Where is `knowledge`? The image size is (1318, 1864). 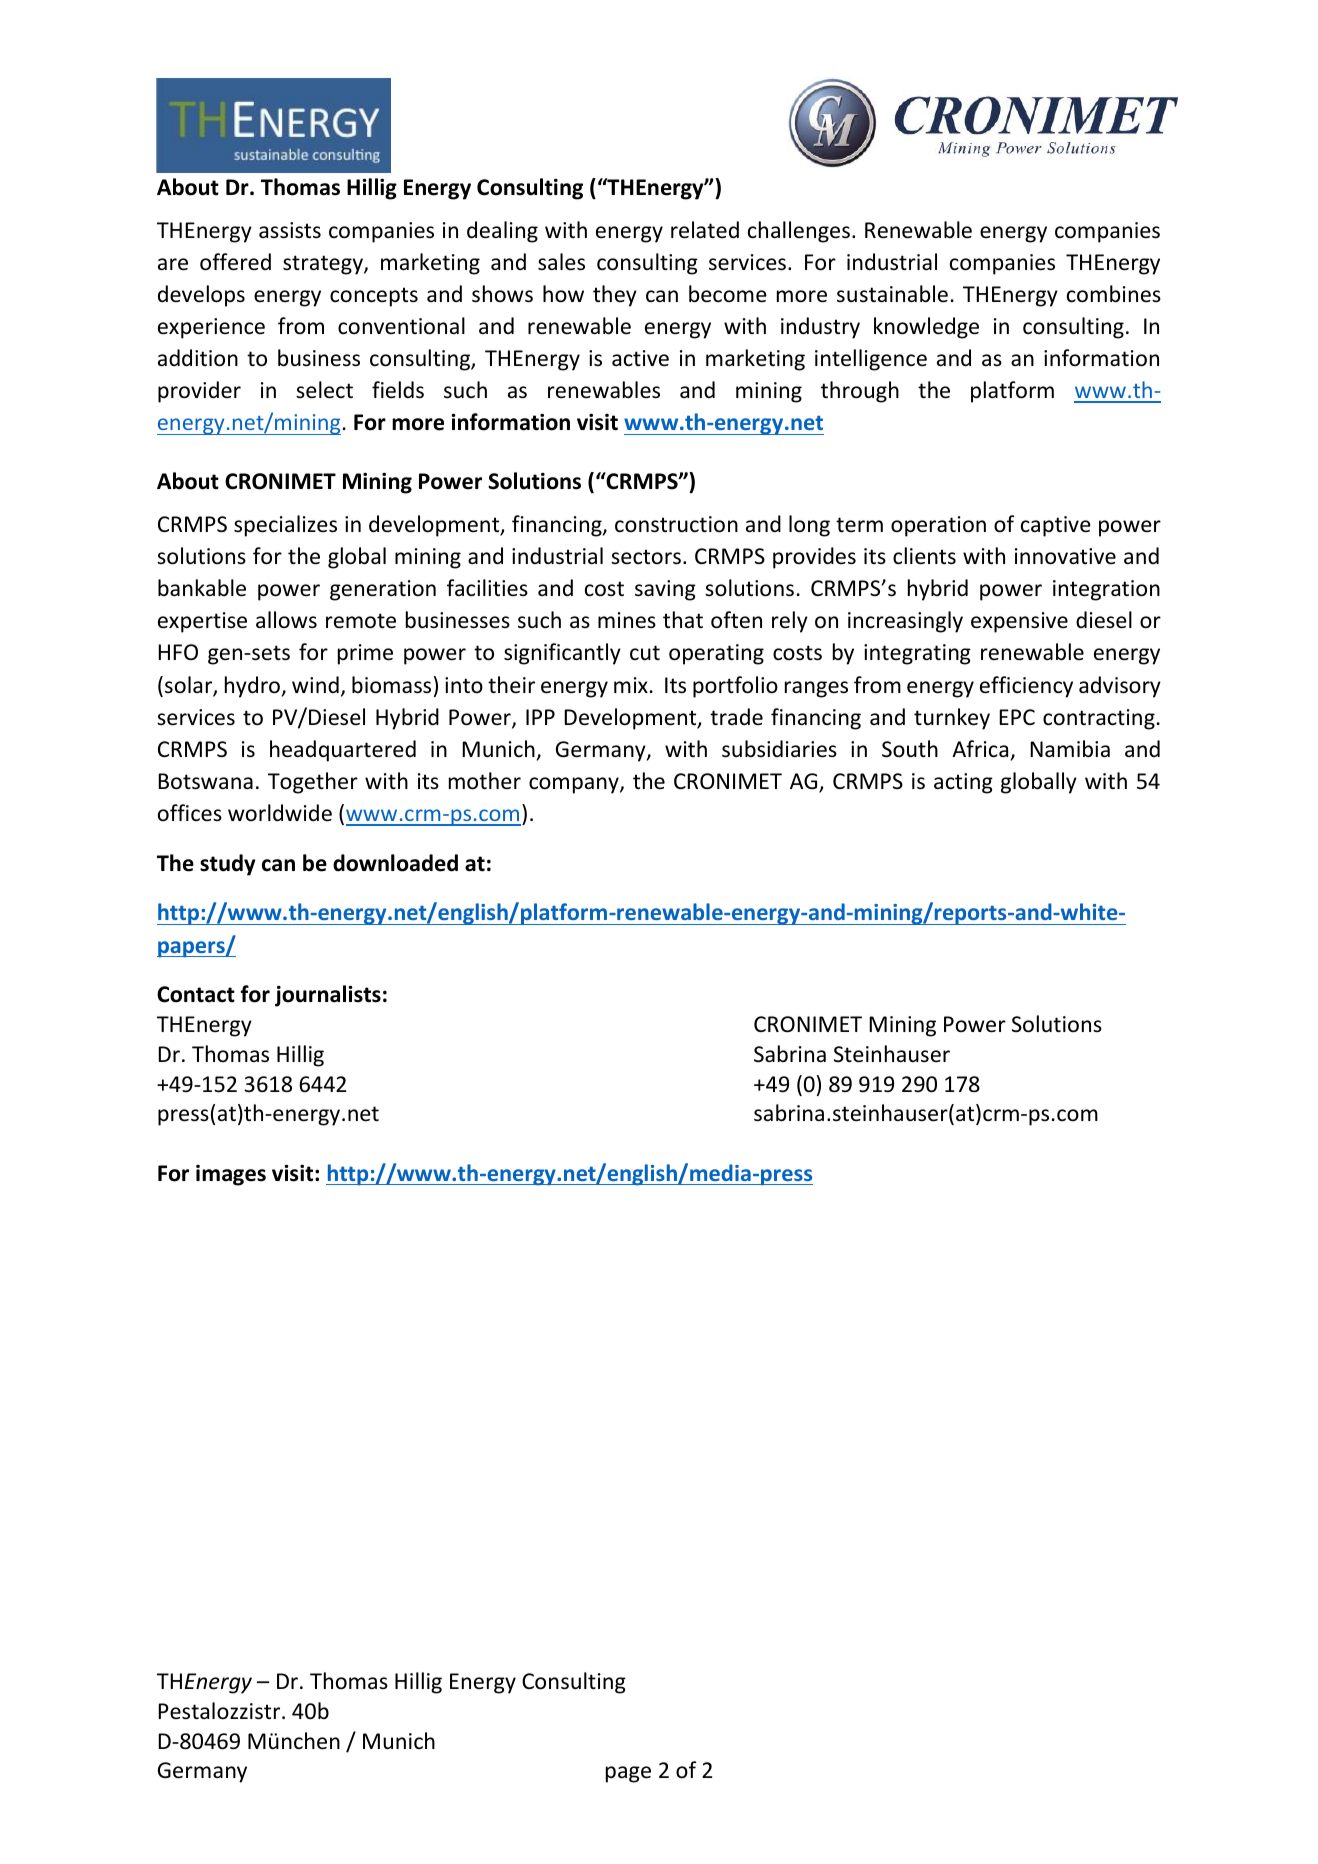
knowledge is located at coordinates (926, 328).
